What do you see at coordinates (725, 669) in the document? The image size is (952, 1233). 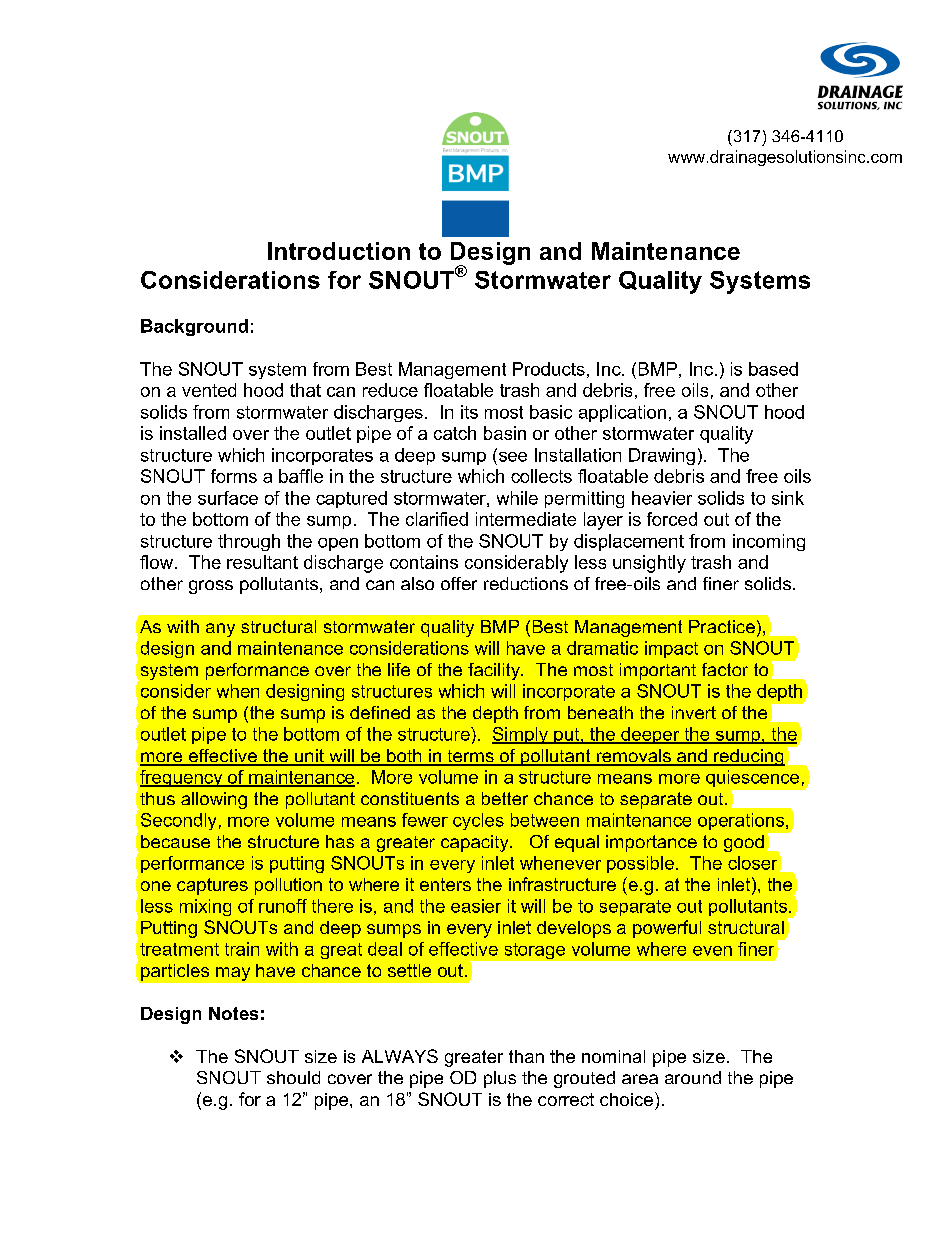 I see `factor` at bounding box center [725, 669].
